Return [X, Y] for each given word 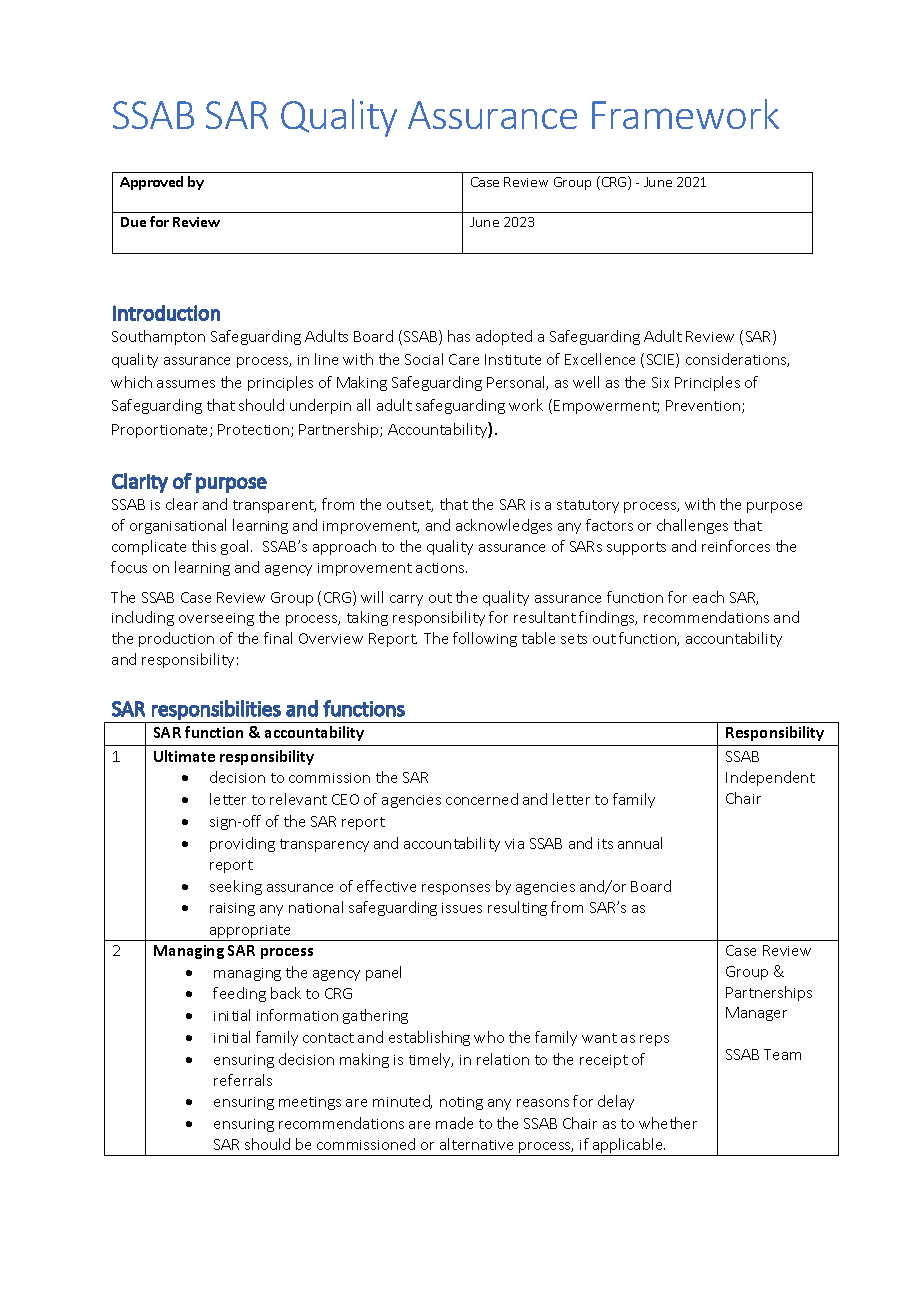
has [459, 336]
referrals [243, 1080]
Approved [151, 183]
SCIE [662, 360]
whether [668, 1123]
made [454, 1123]
